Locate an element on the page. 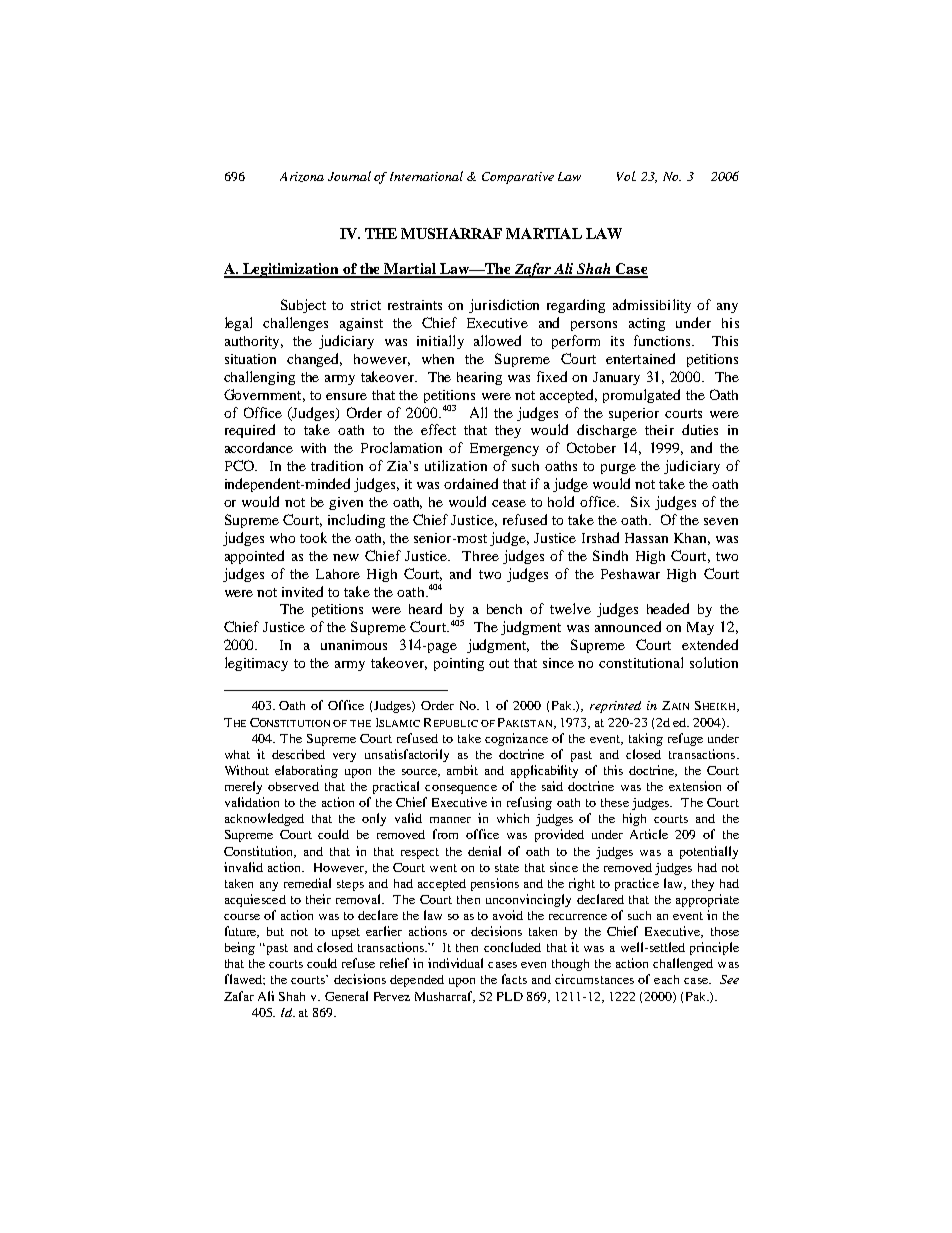  Arizona is located at coordinates (302, 177).
